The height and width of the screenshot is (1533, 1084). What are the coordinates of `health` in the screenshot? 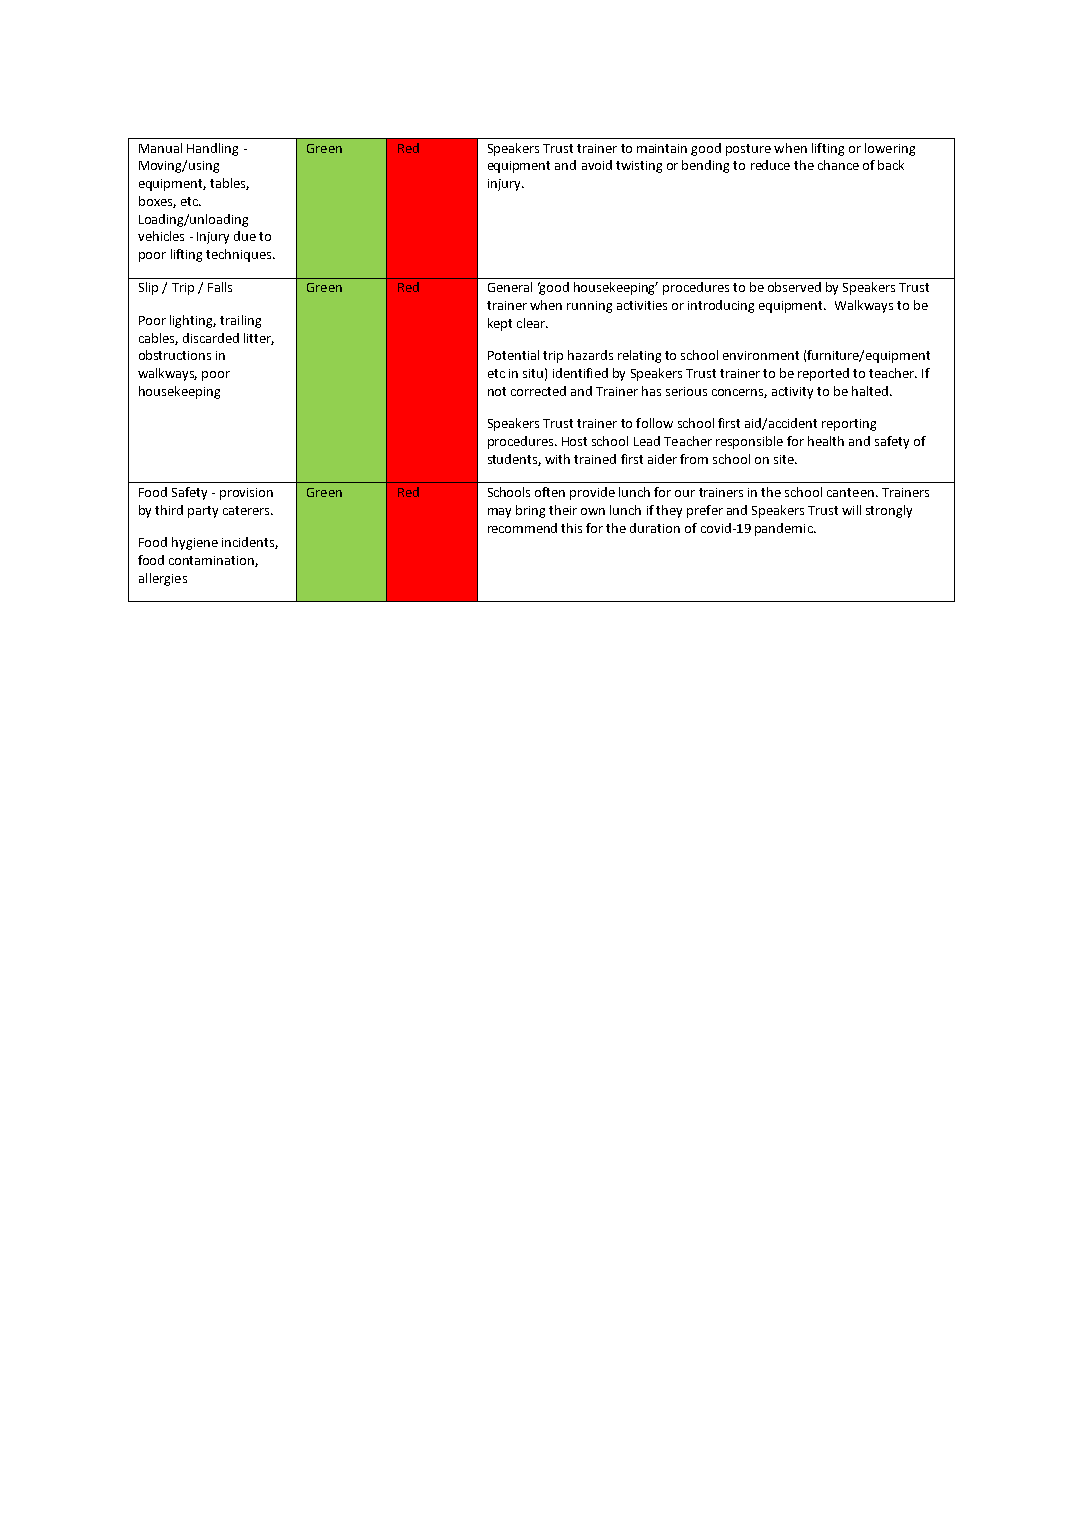 It's located at (826, 441).
